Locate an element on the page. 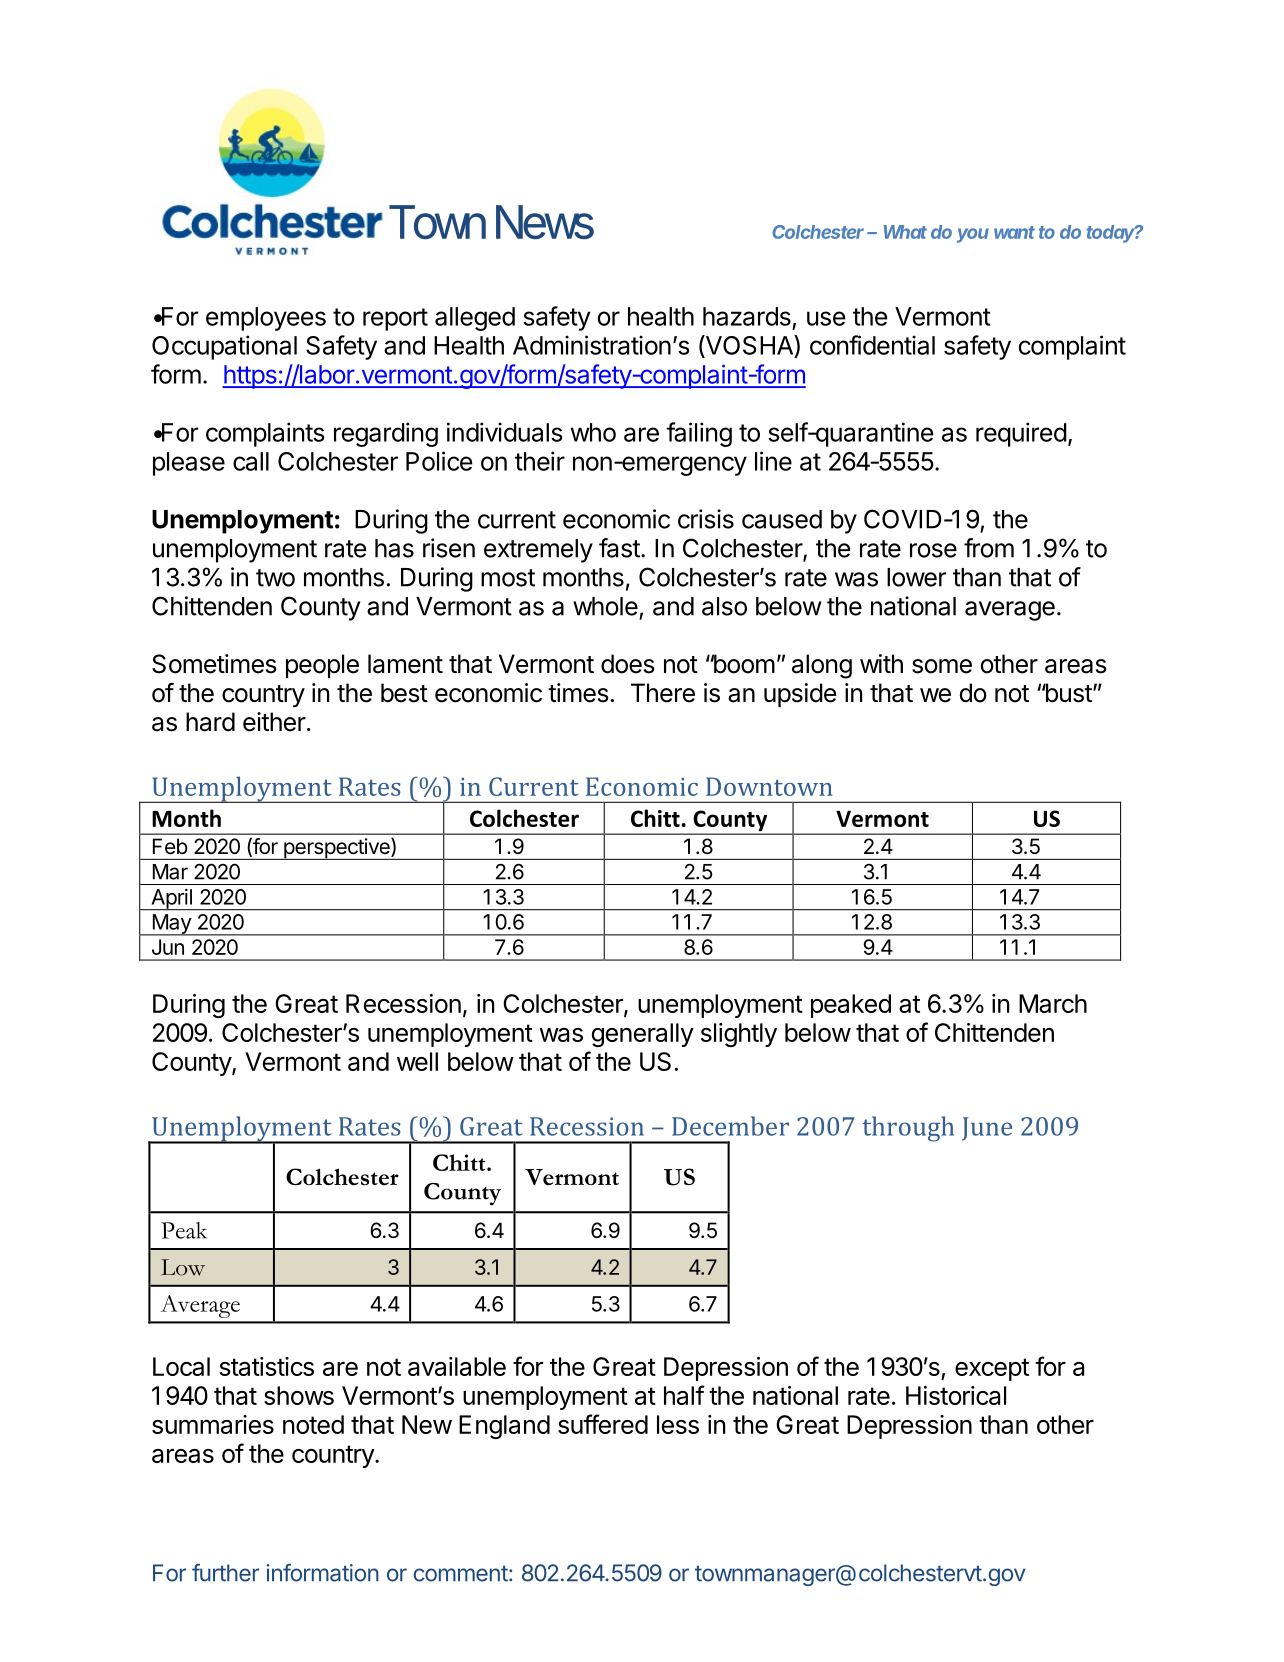 The height and width of the page is (1662, 1284). generally is located at coordinates (643, 1035).
